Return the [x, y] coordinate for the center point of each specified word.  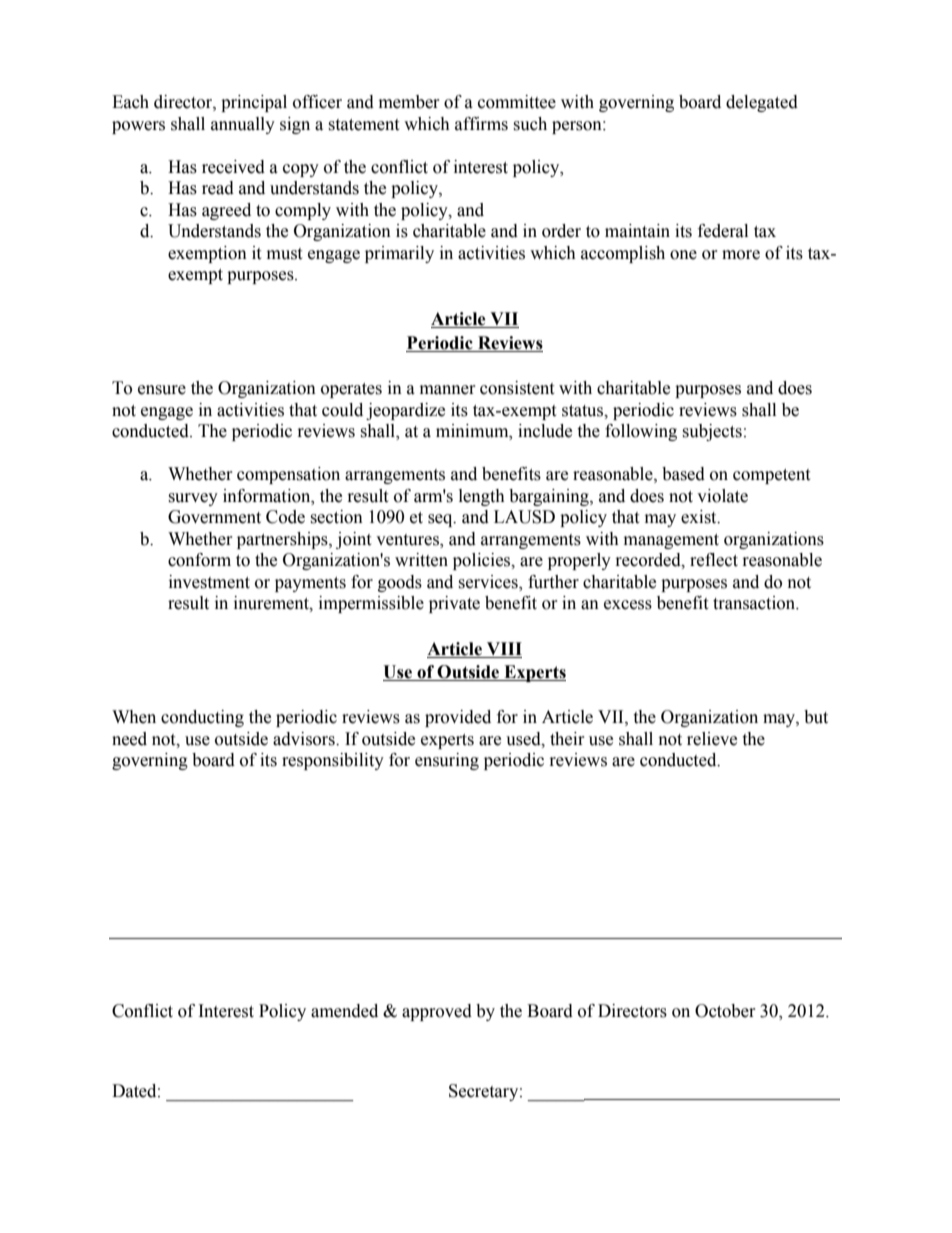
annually [243, 125]
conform [199, 560]
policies [483, 561]
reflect [714, 560]
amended [344, 1011]
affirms [481, 124]
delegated [762, 103]
